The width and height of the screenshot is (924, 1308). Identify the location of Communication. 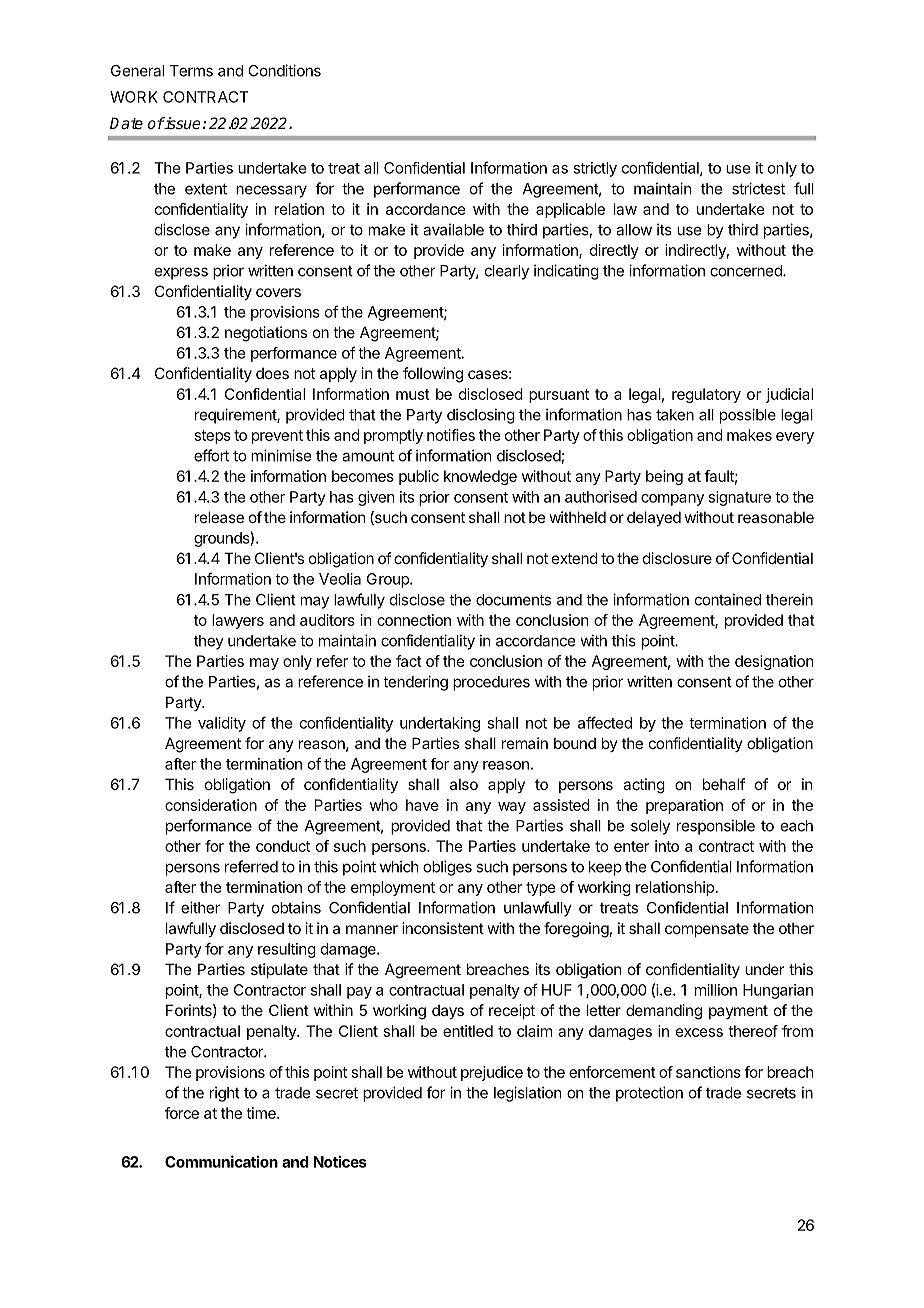
(221, 1161).
